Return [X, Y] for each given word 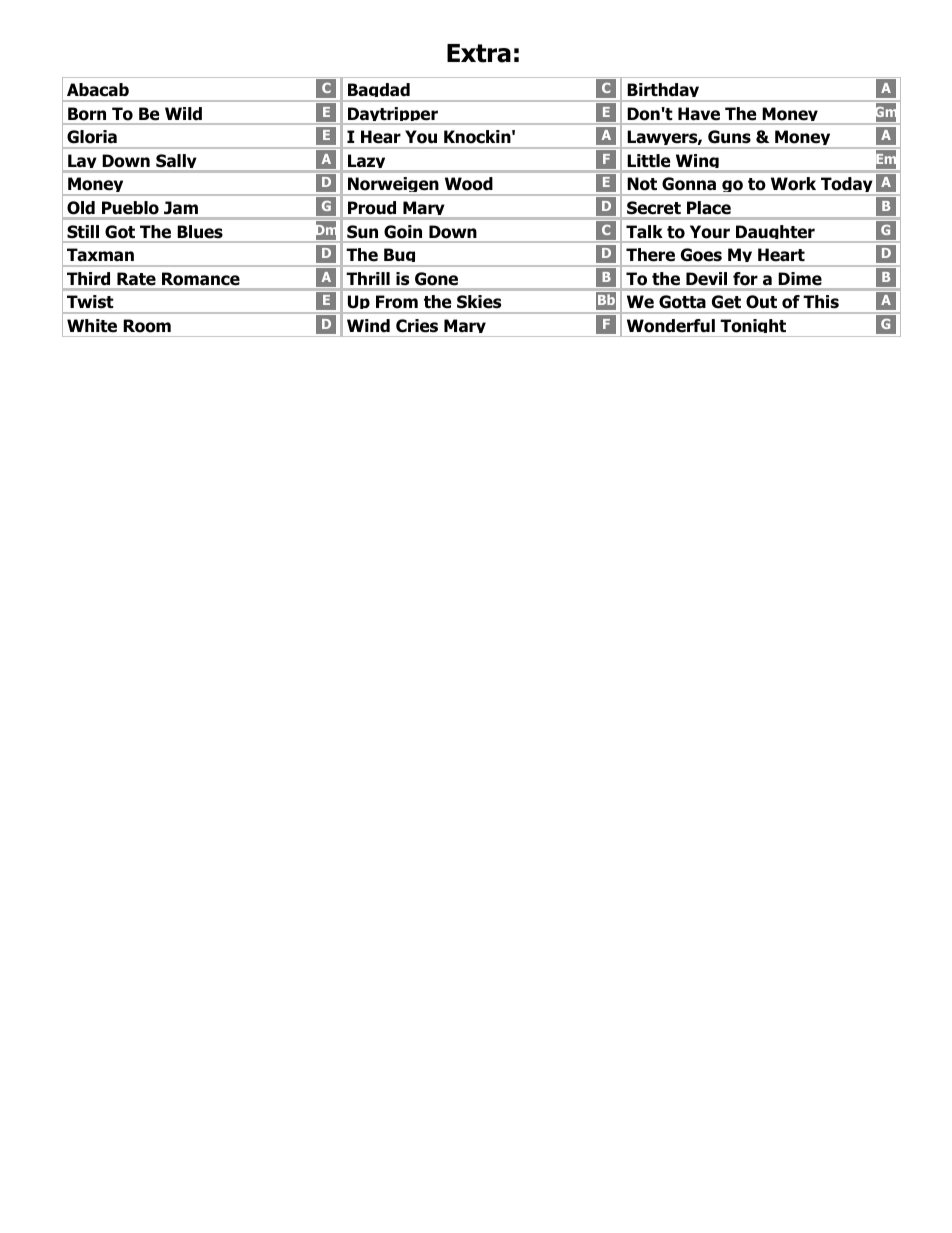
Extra [479, 53]
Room [147, 326]
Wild [183, 113]
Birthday [663, 92]
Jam [181, 207]
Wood [469, 184]
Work [793, 184]
